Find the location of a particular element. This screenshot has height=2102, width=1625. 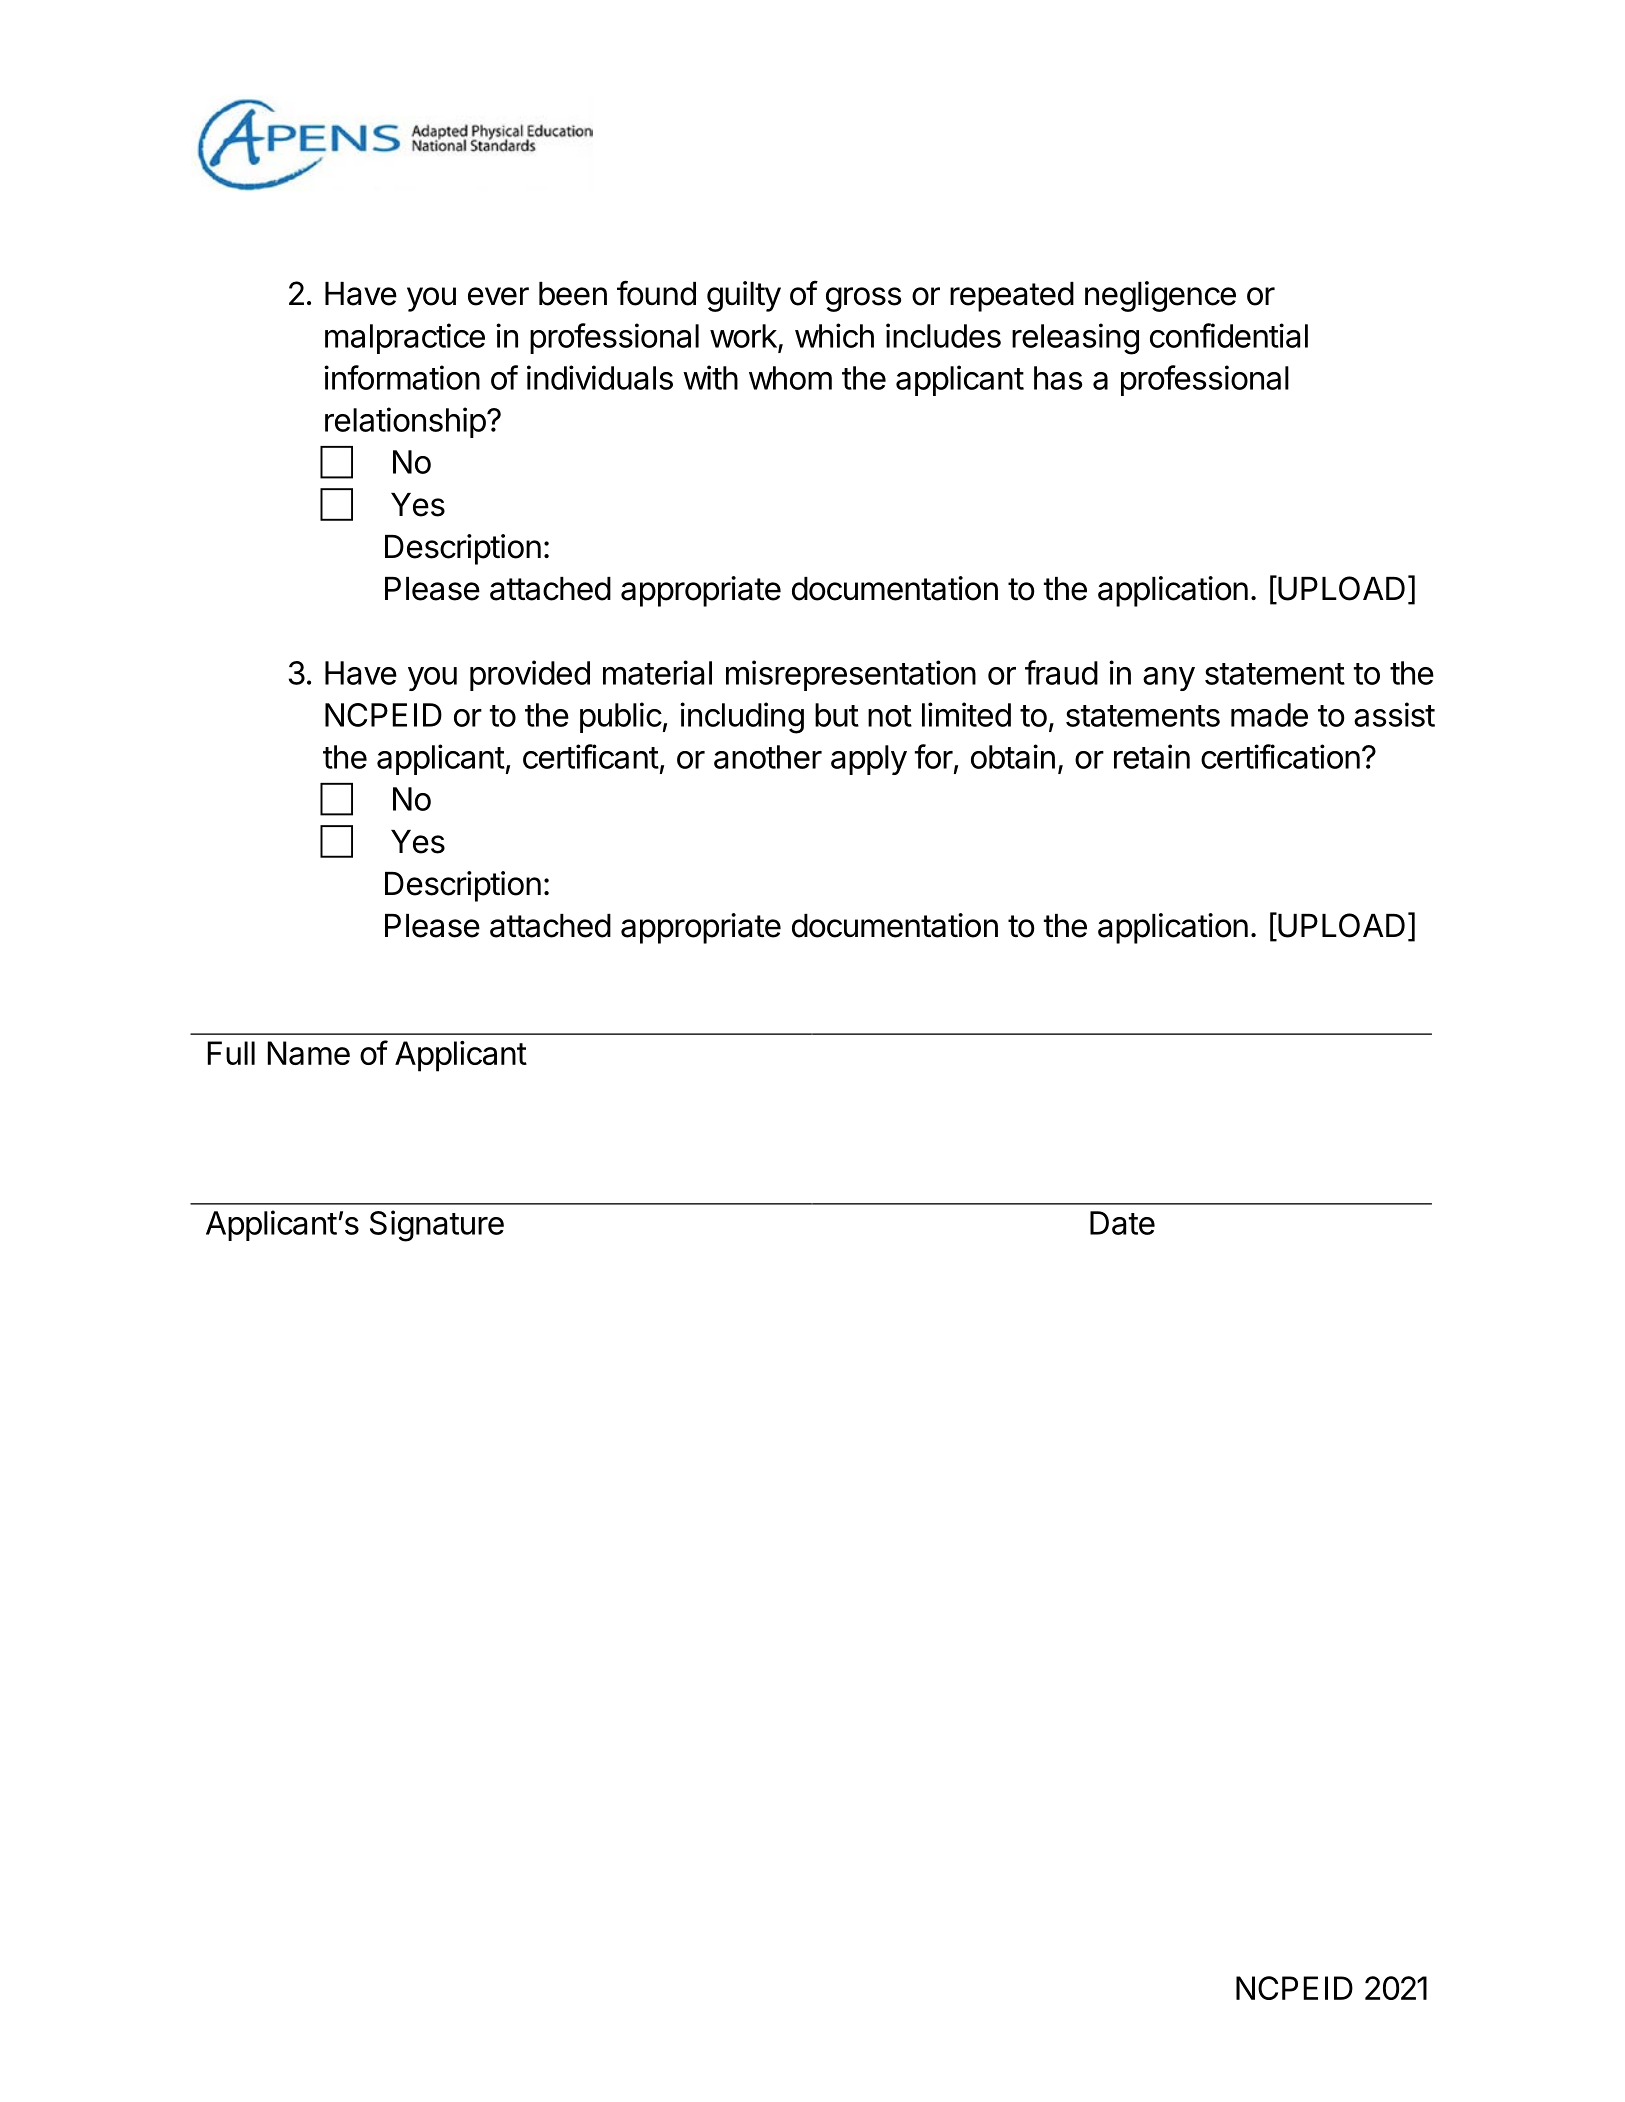

provided is located at coordinates (530, 675).
